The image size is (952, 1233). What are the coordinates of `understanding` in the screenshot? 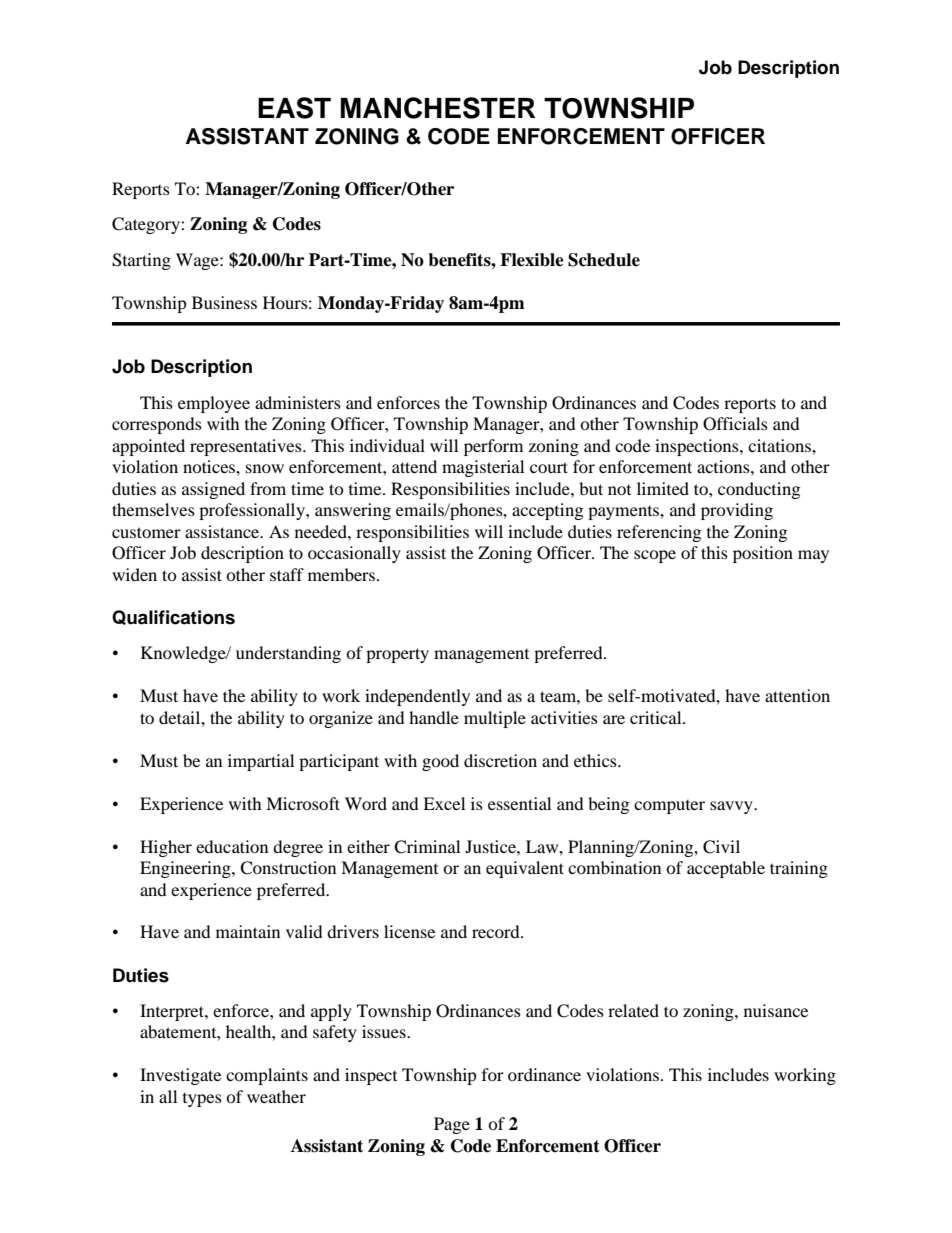 It's located at (288, 654).
